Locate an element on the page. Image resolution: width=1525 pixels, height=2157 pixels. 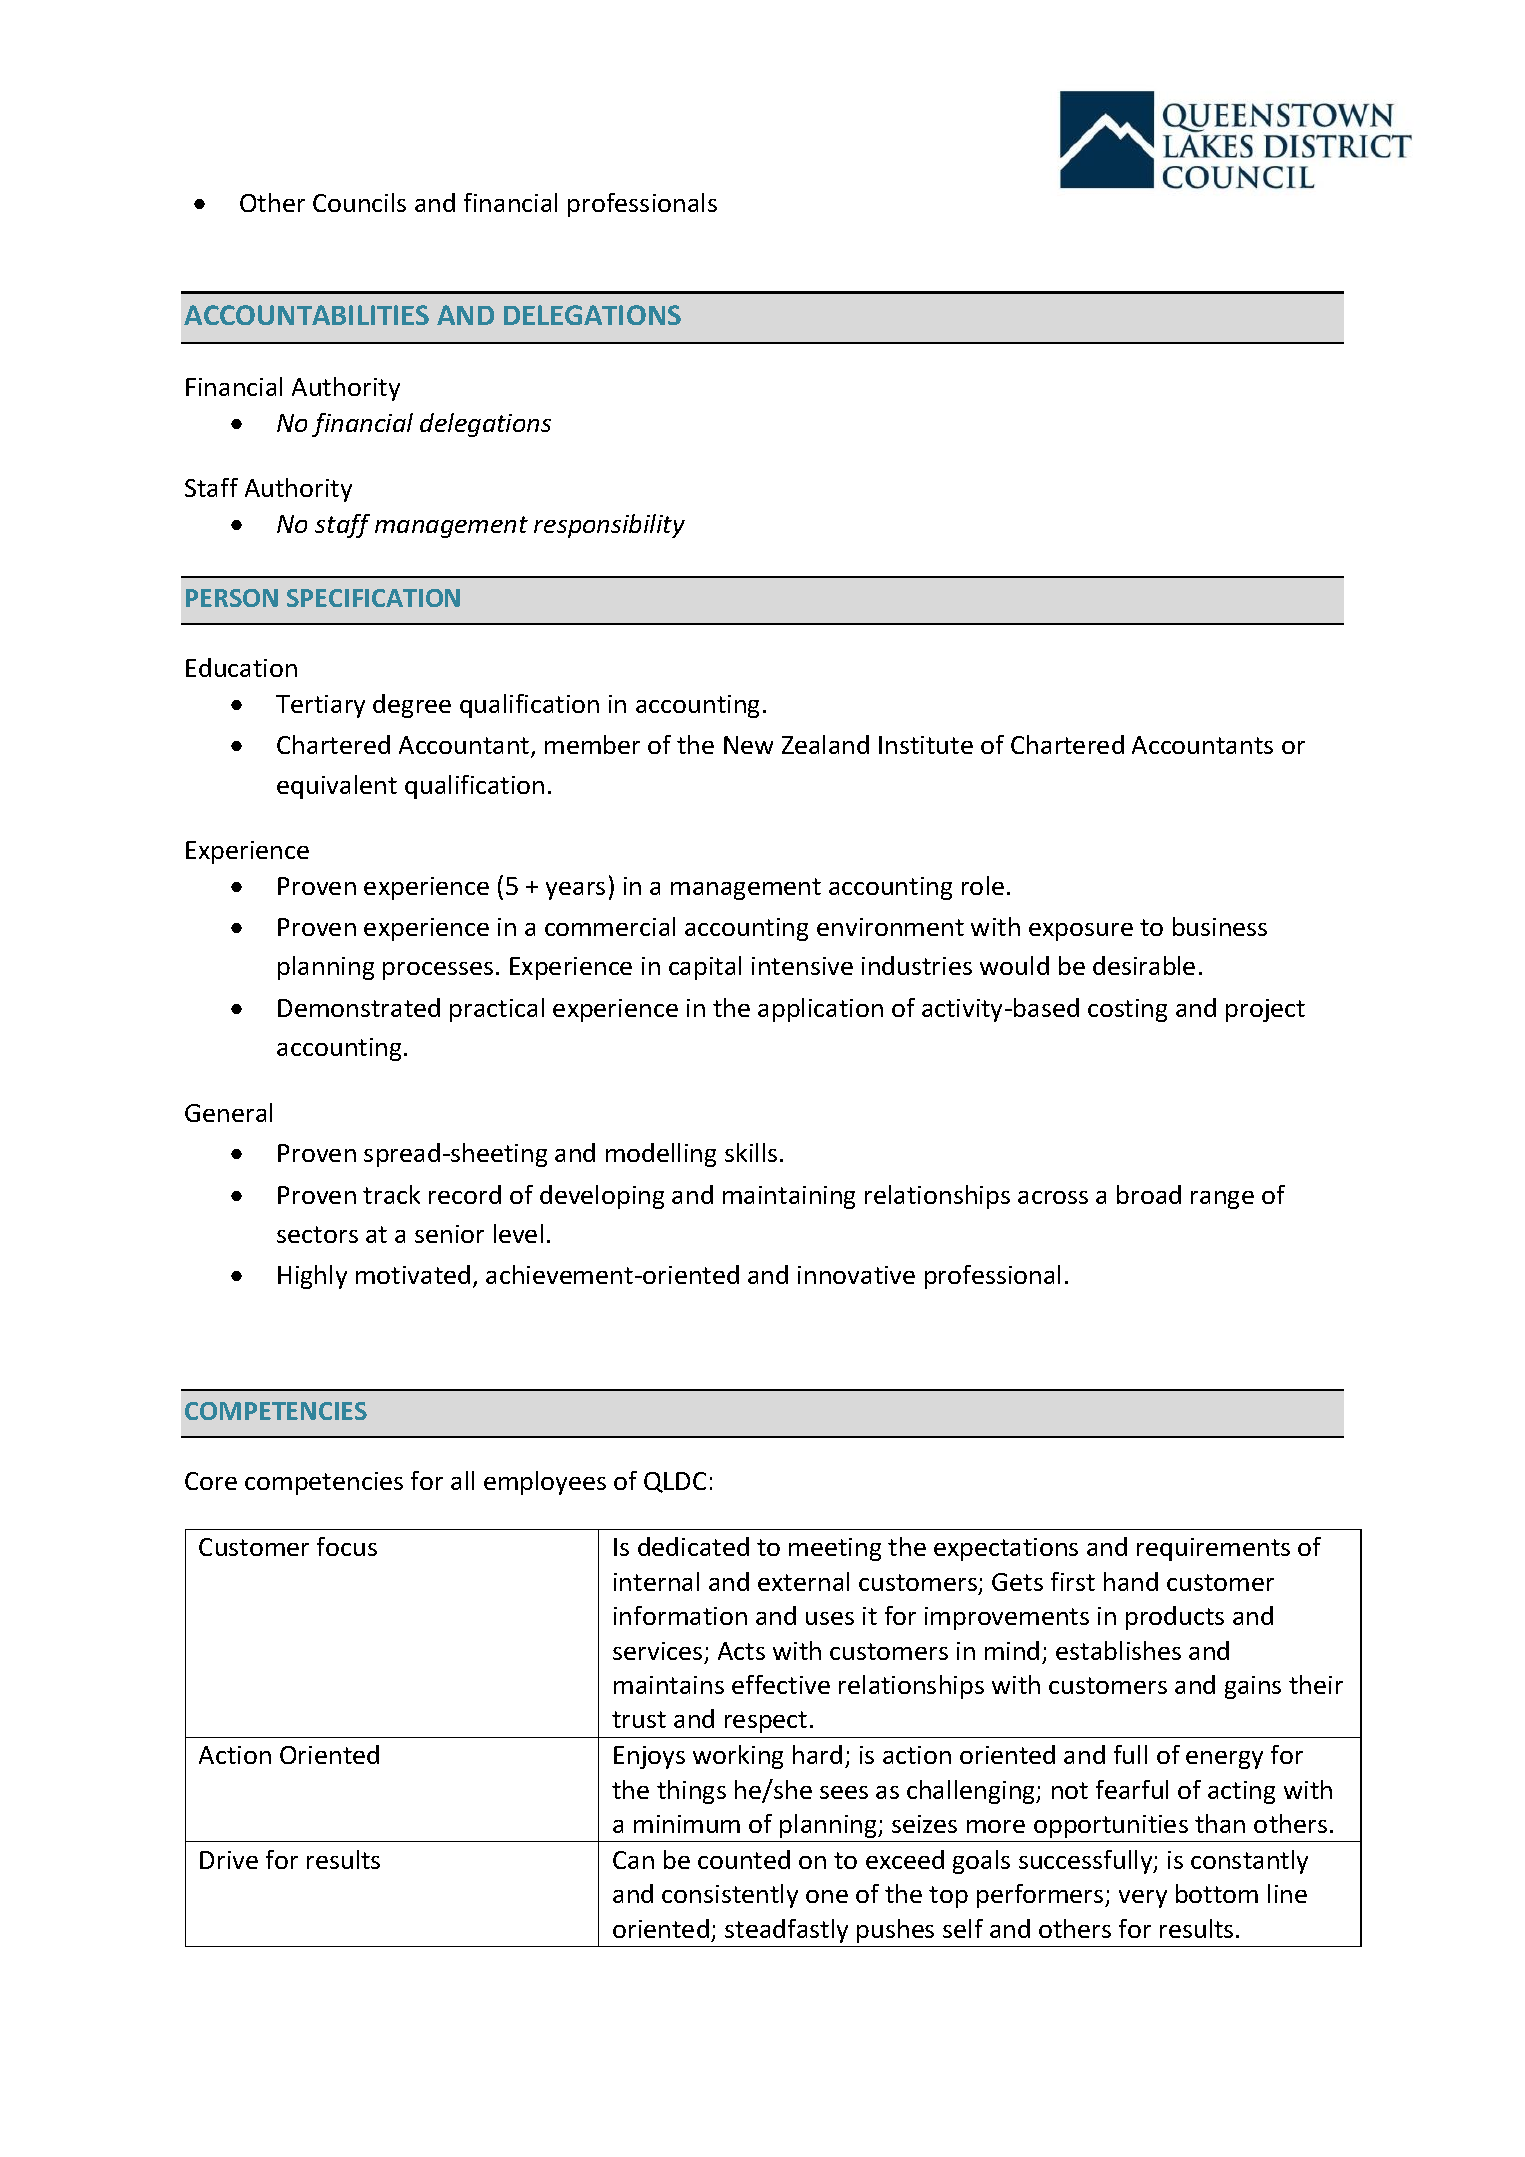
Highly is located at coordinates (312, 1277).
